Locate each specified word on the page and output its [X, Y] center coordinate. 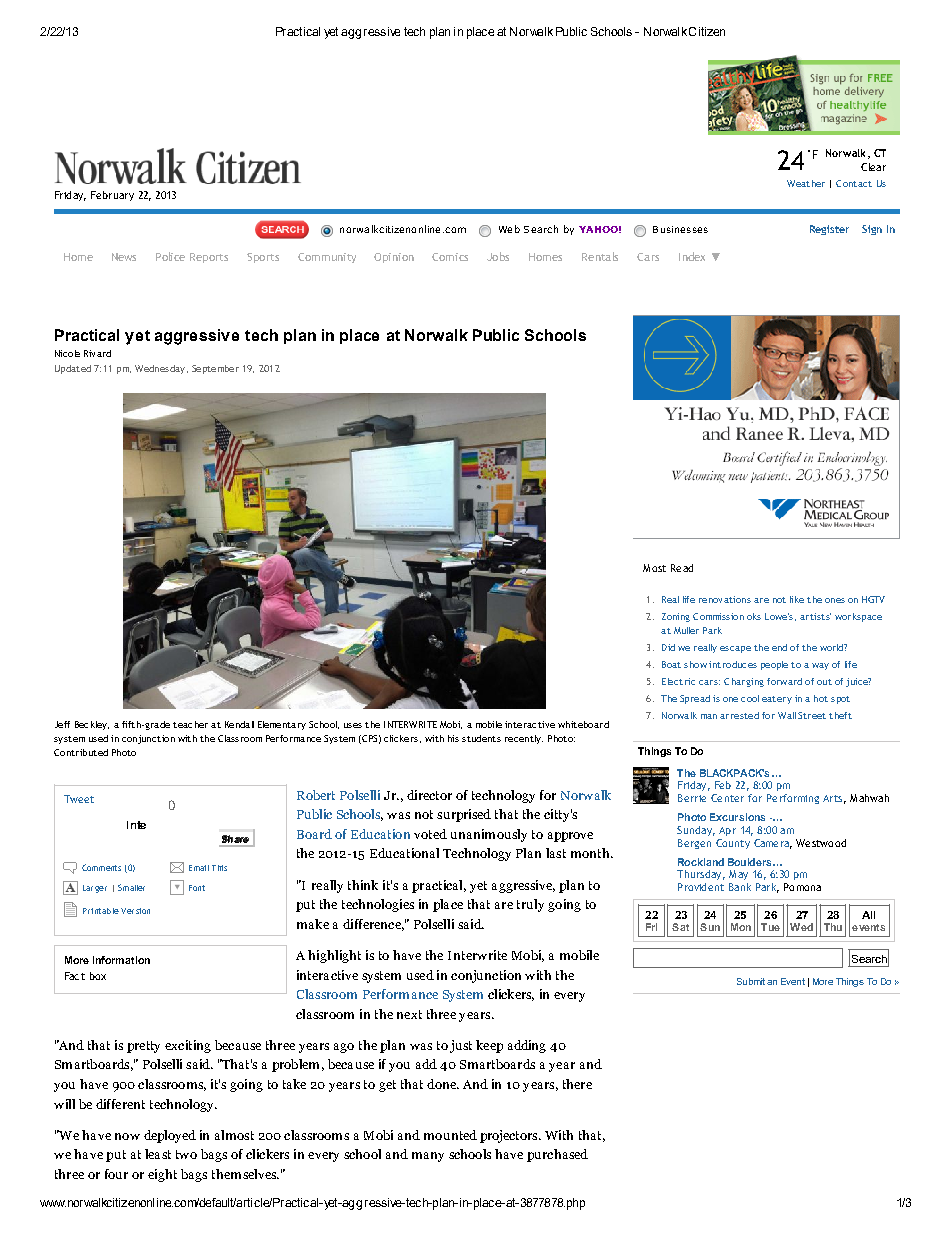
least [158, 1154]
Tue [770, 927]
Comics [450, 257]
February [112, 196]
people [774, 665]
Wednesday [160, 369]
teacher [190, 724]
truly [530, 905]
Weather [806, 183]
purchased [557, 1155]
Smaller [131, 887]
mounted [450, 1135]
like [797, 599]
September [215, 369]
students [481, 738]
